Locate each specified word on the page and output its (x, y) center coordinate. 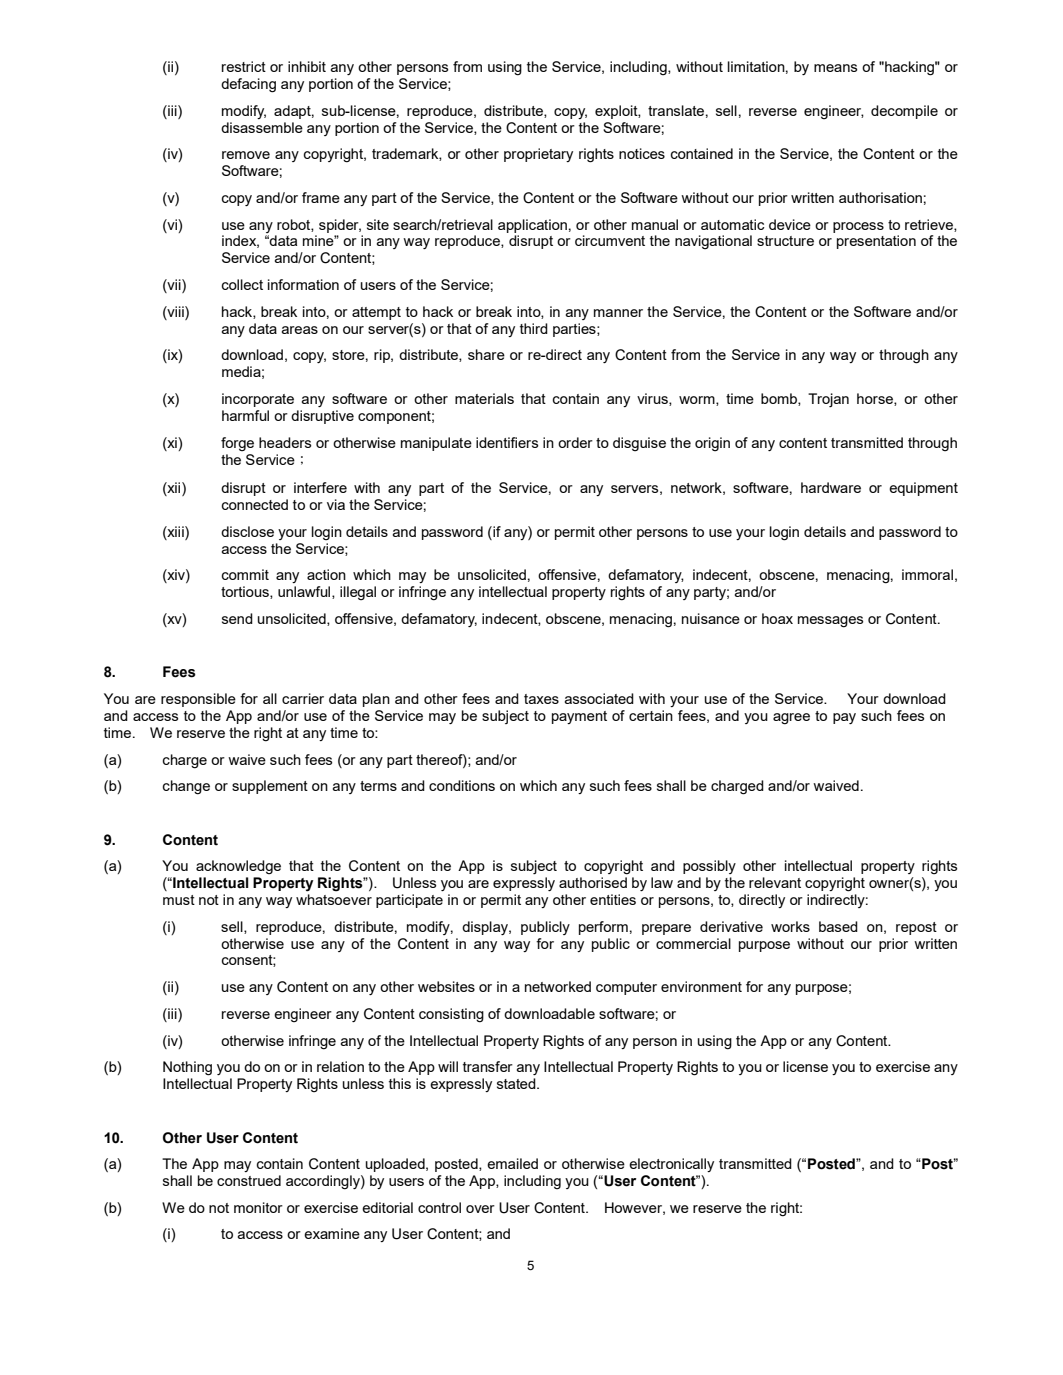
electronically (671, 1165)
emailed (512, 1163)
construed (249, 1180)
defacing (248, 85)
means (835, 68)
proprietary (538, 155)
